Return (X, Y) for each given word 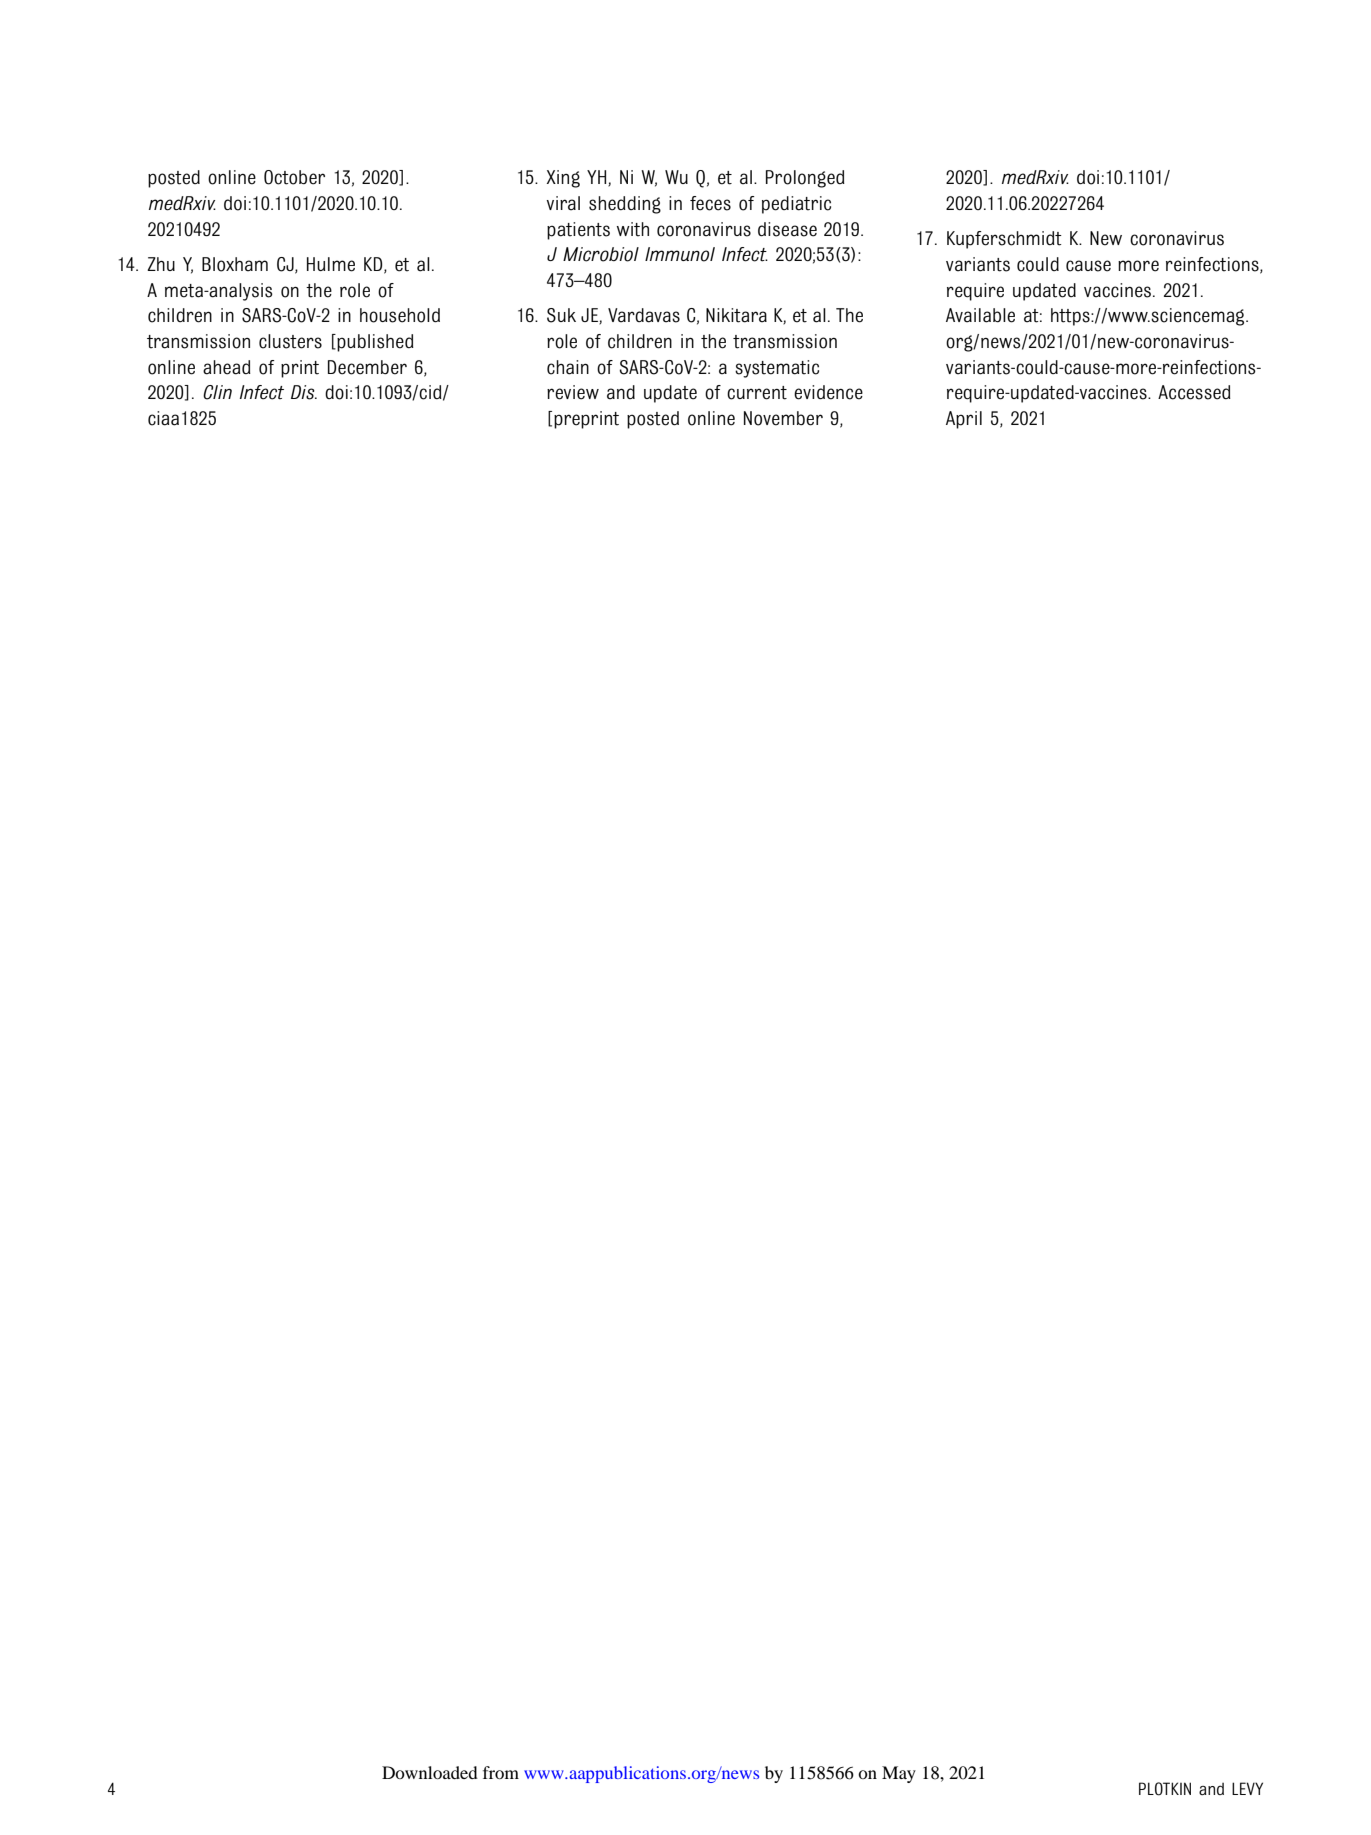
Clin (217, 392)
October (294, 177)
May (899, 1774)
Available (980, 315)
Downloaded (430, 1772)
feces (710, 203)
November (783, 418)
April (964, 420)
